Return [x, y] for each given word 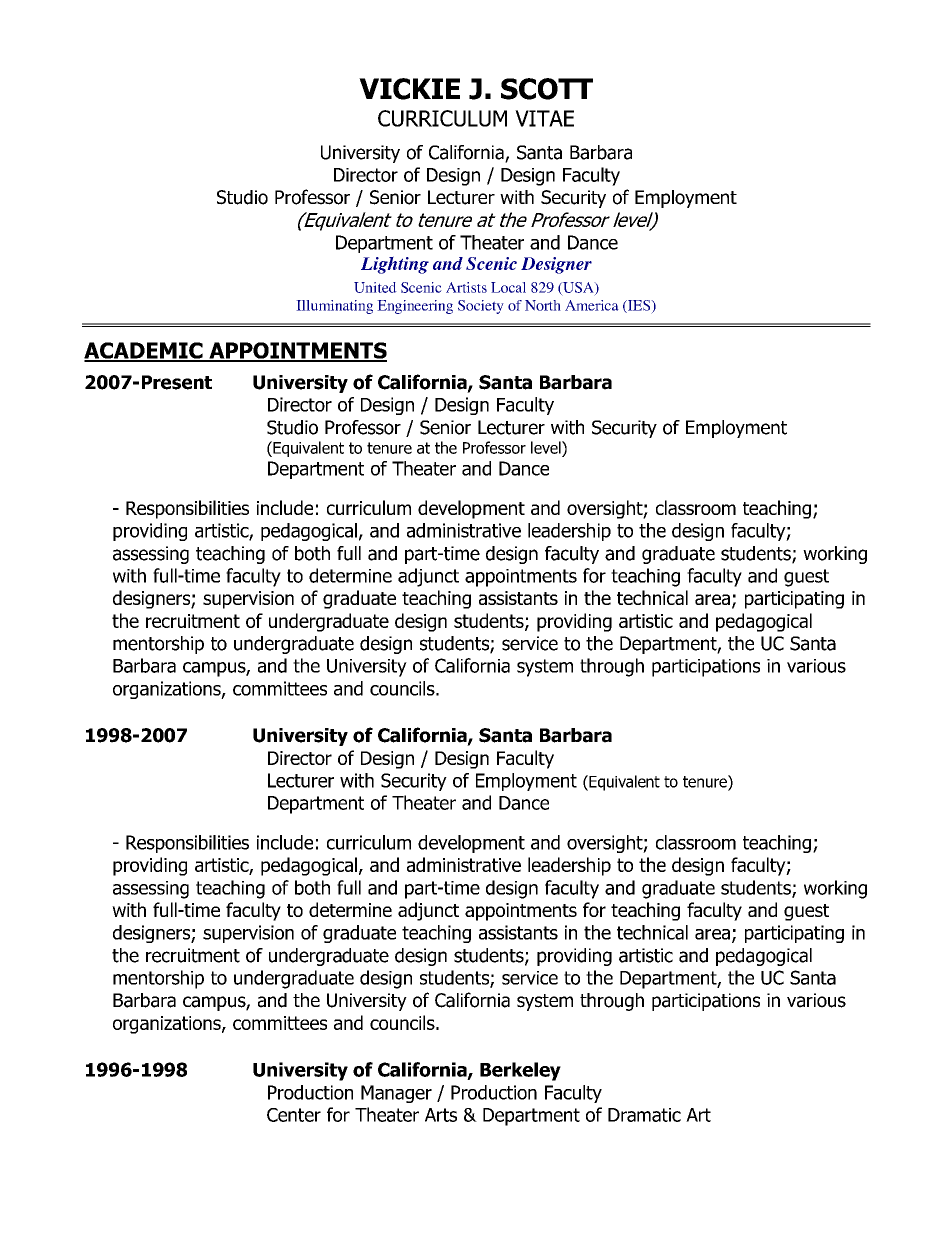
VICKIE [409, 89]
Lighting [395, 265]
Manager [396, 1094]
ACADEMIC [144, 351]
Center [294, 1115]
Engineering [415, 307]
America [592, 305]
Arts [441, 1115]
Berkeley [520, 1071]
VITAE [544, 118]
